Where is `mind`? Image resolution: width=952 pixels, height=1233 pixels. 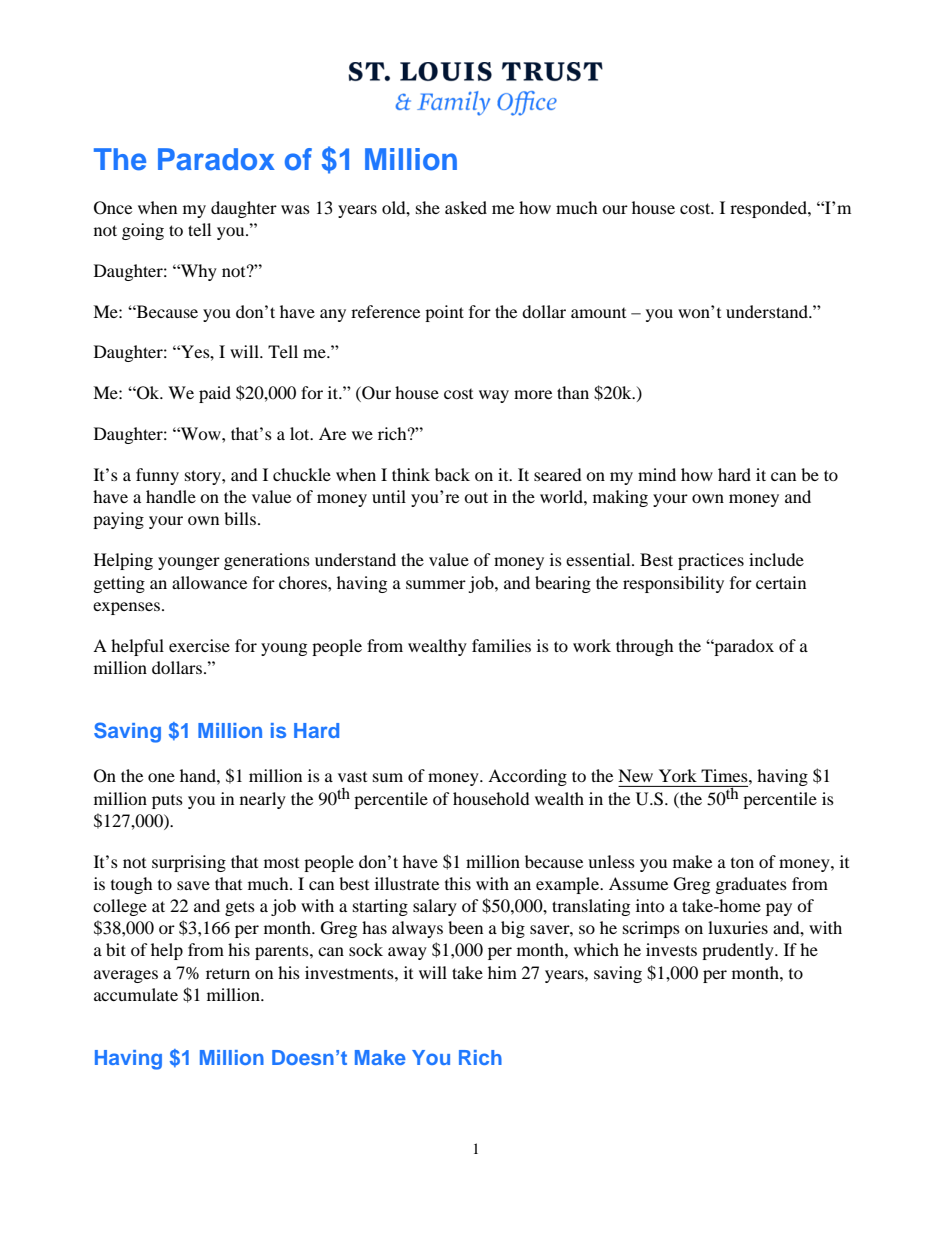
mind is located at coordinates (657, 474).
